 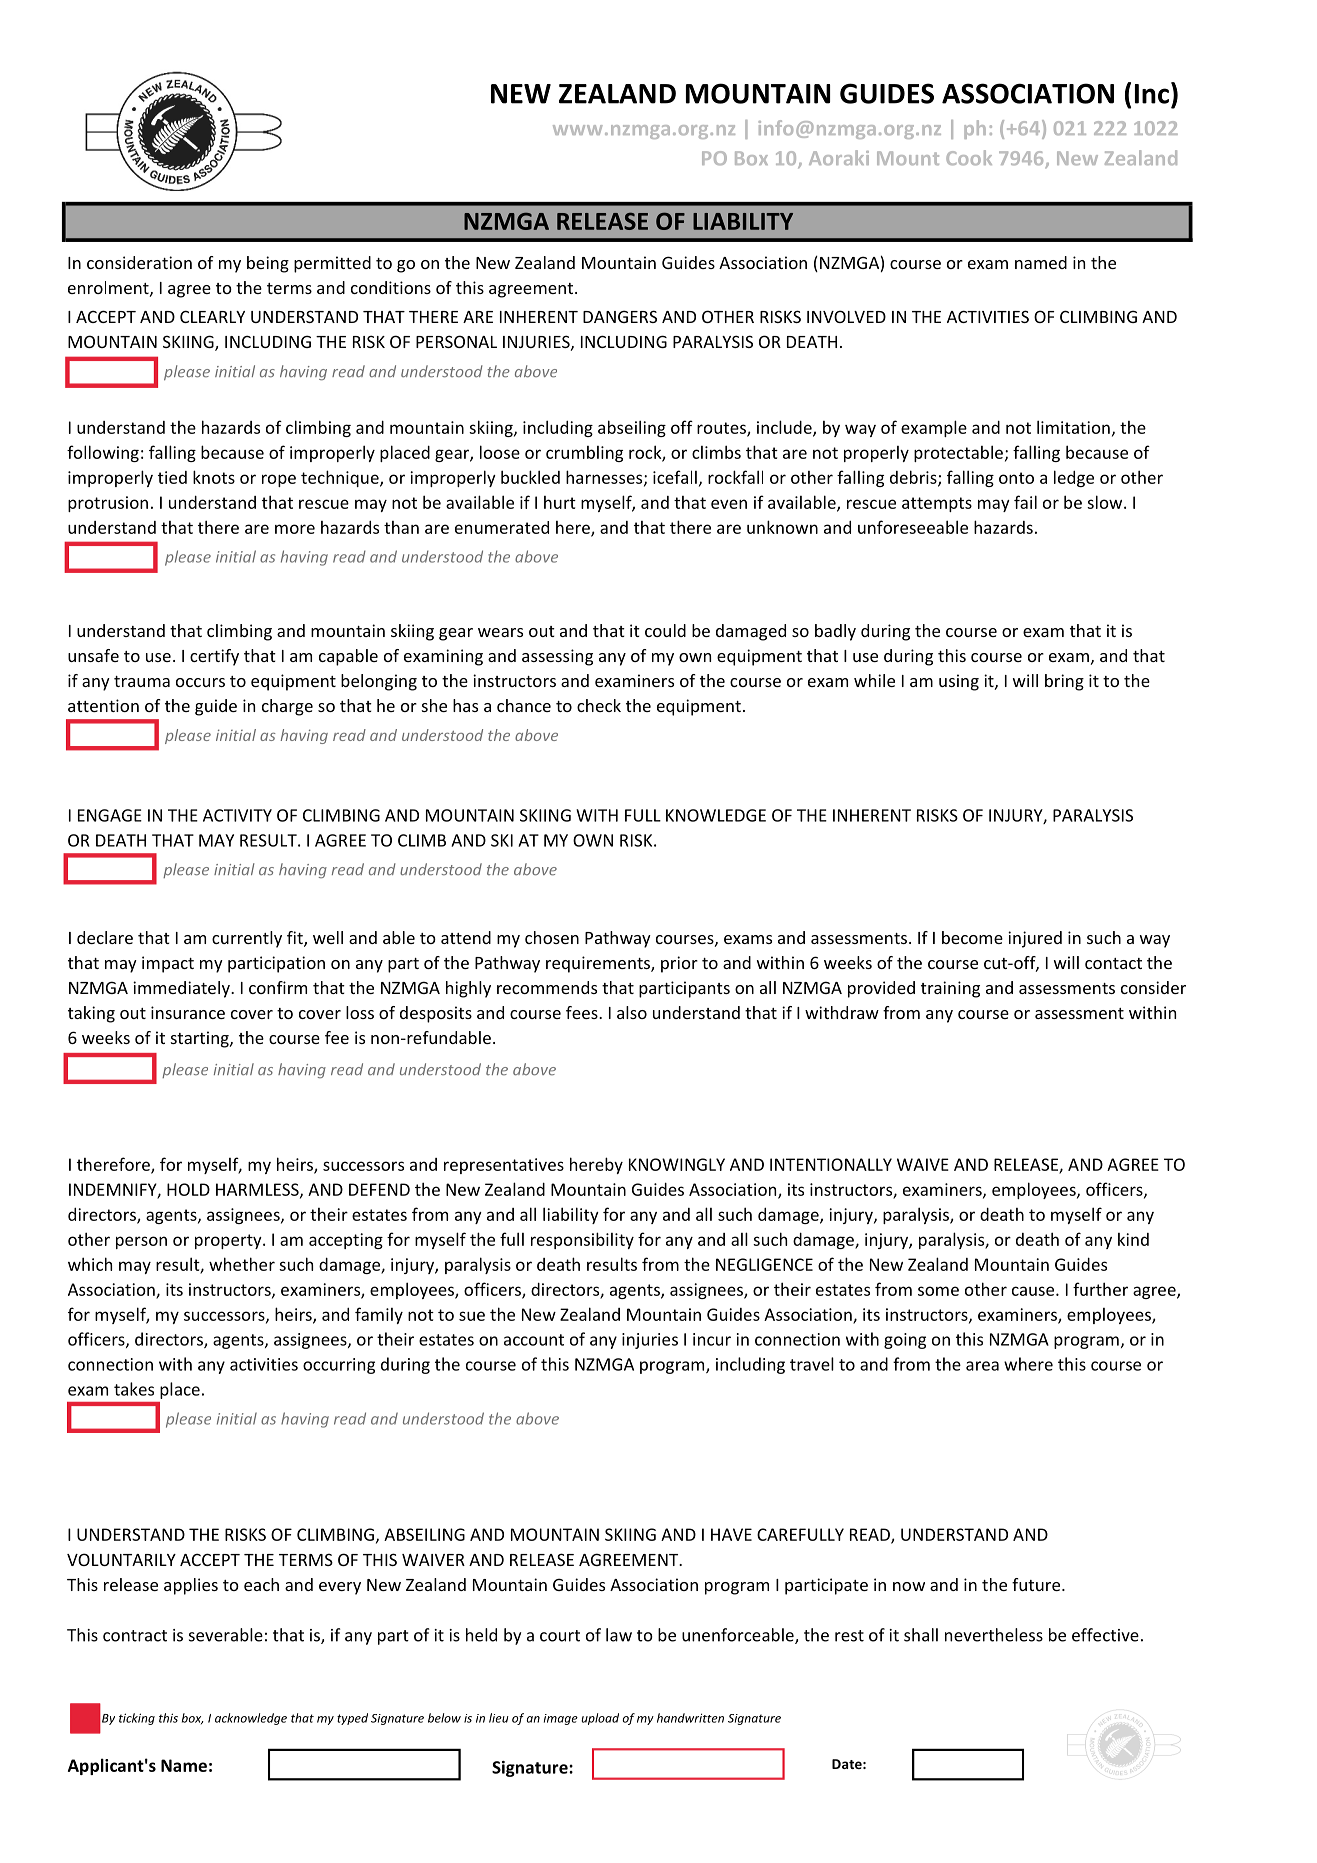 I want to click on law, so click(x=619, y=1635).
